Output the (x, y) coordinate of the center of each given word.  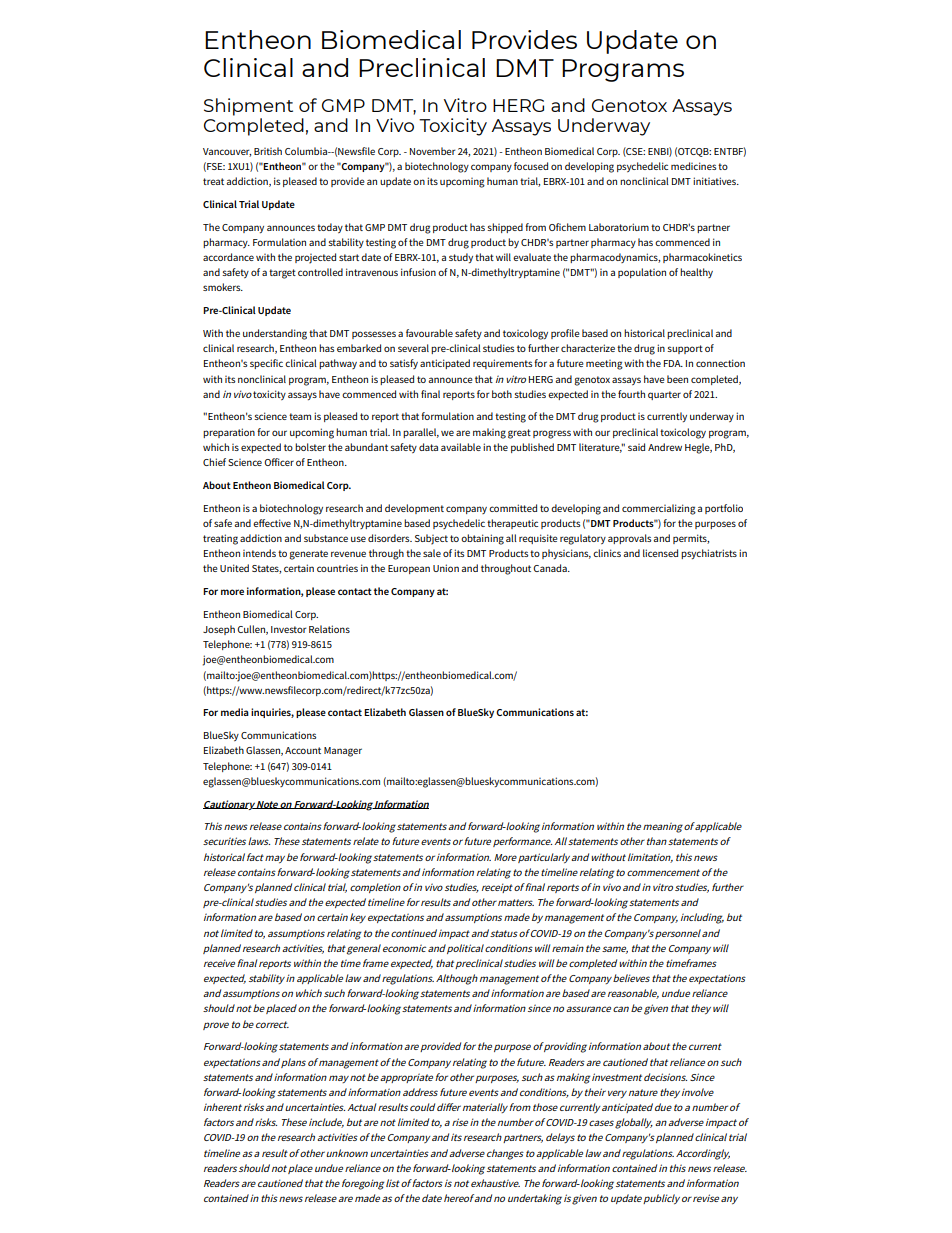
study (461, 258)
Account (303, 750)
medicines (693, 166)
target (282, 274)
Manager (343, 752)
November (432, 151)
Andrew (665, 447)
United (234, 568)
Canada (551, 568)
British (268, 151)
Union (446, 568)
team (300, 416)
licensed (660, 553)
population (642, 273)
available (461, 447)
